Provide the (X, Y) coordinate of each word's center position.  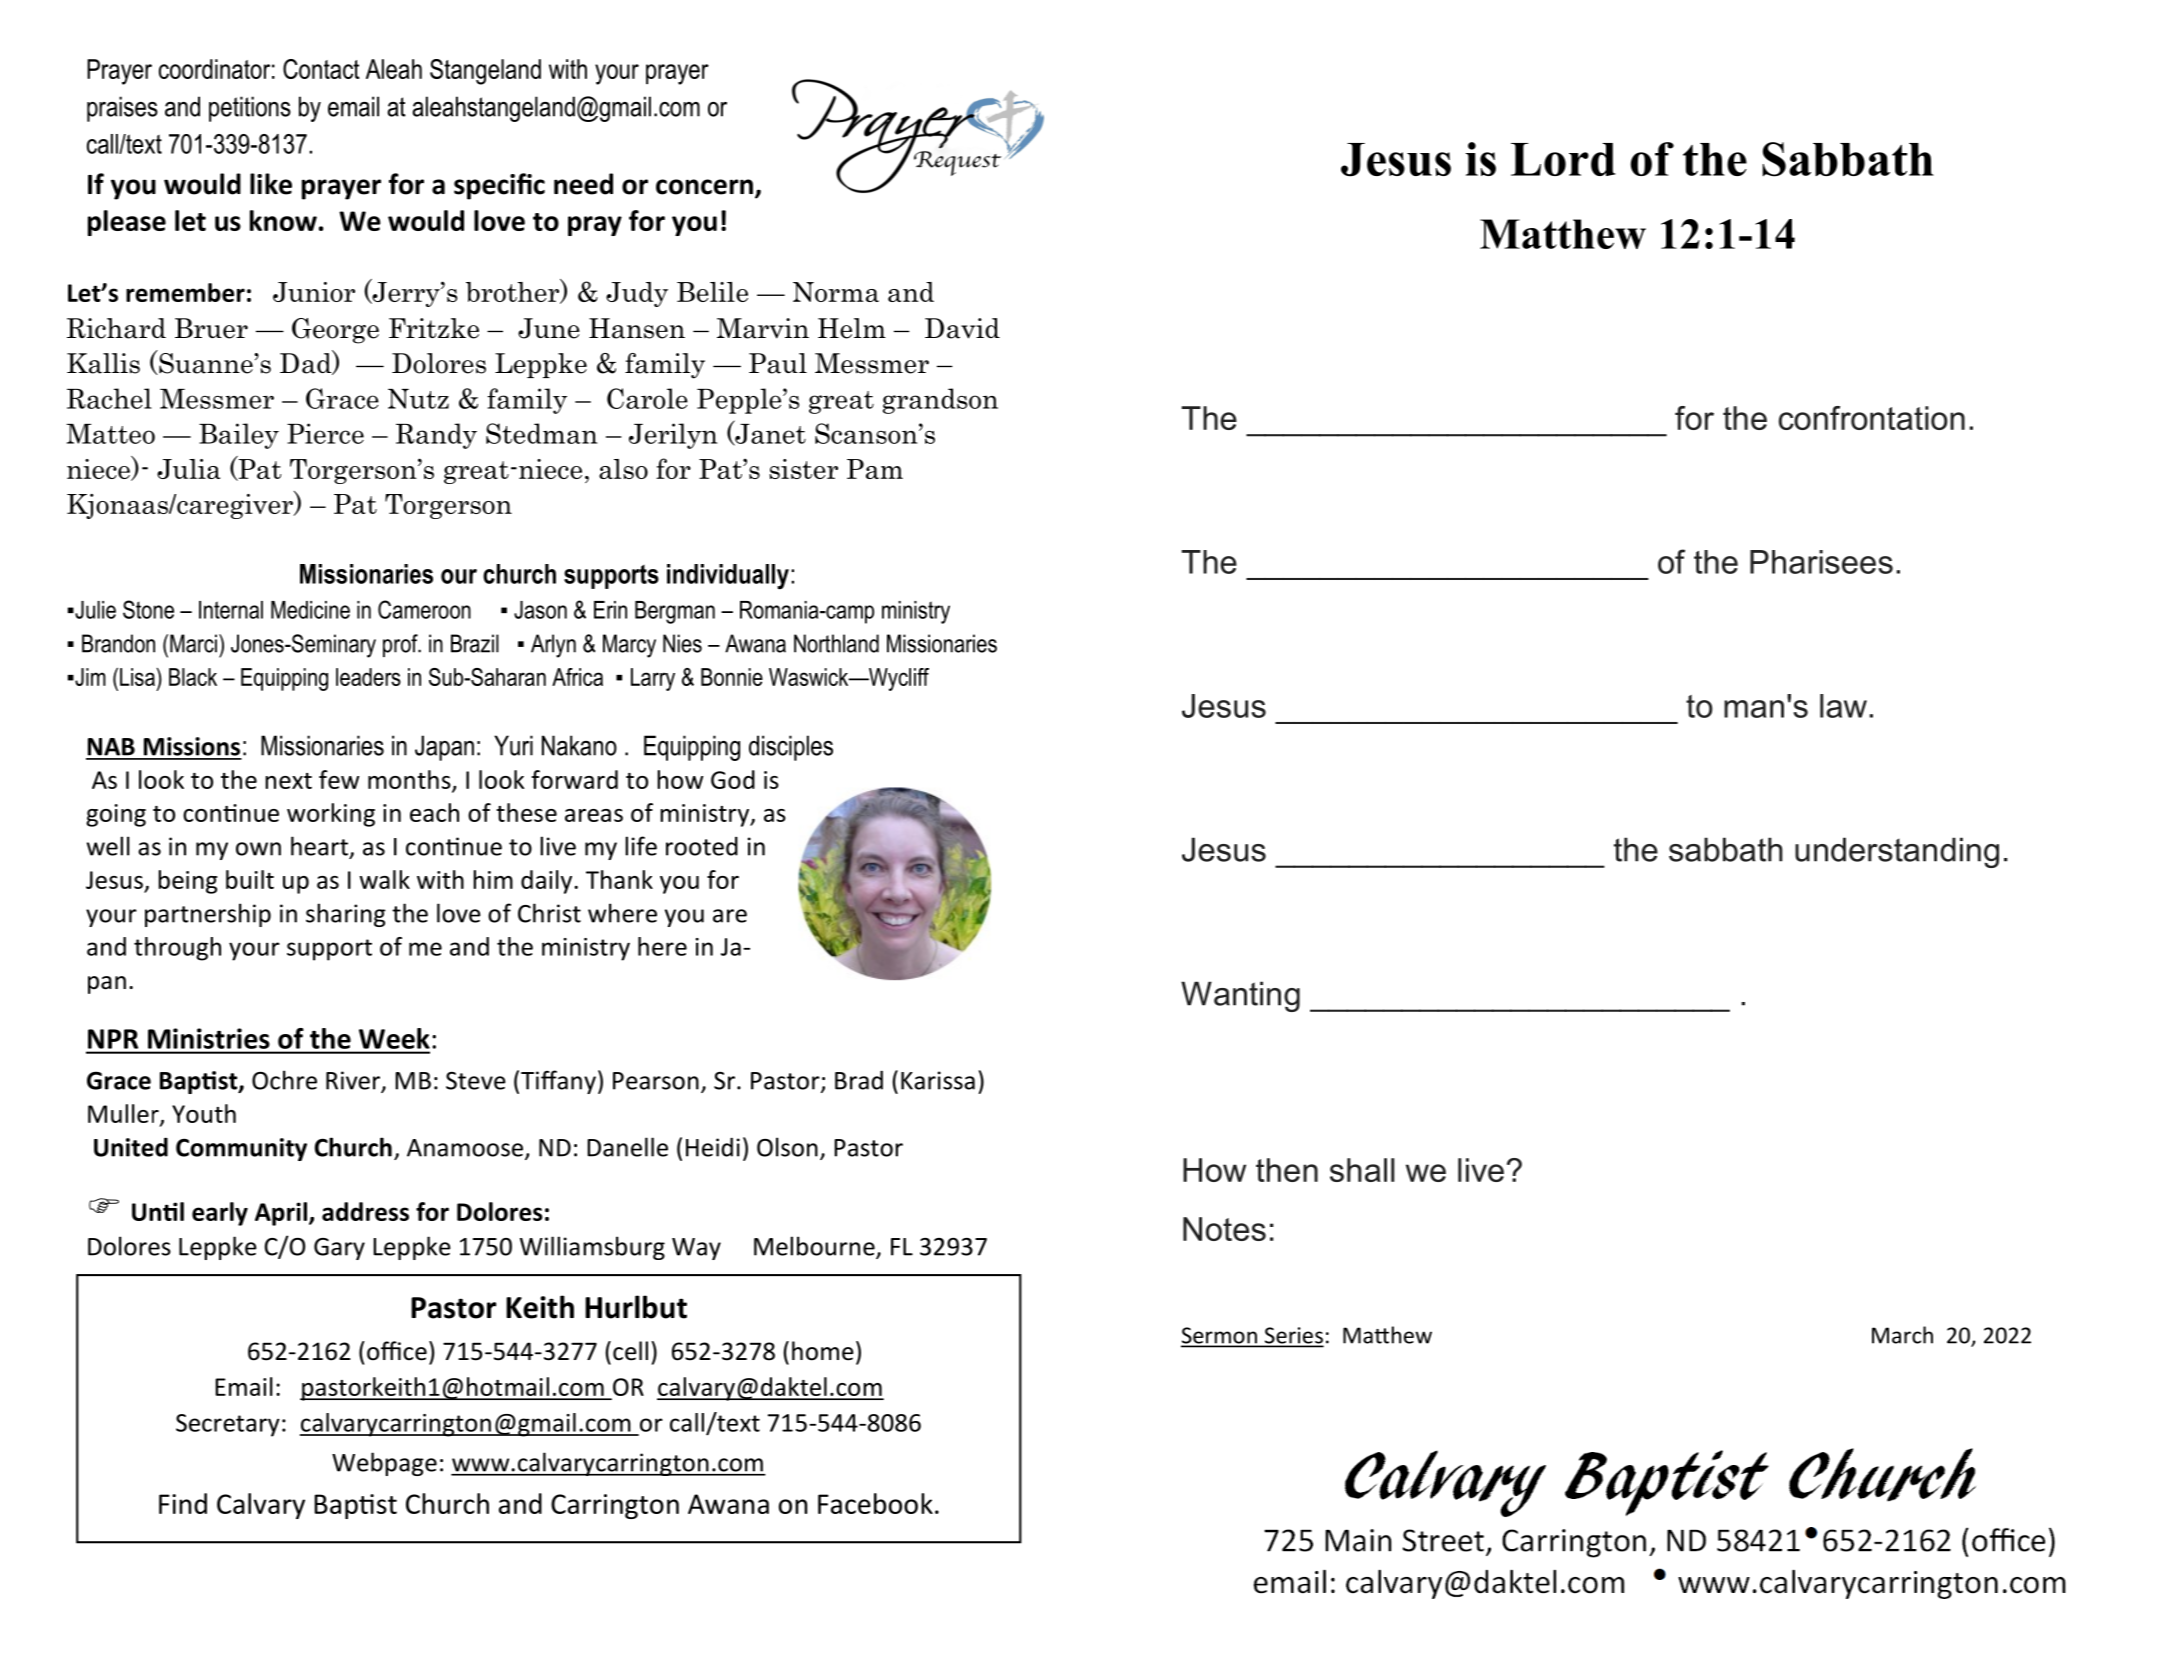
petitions (250, 109)
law (1843, 706)
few (339, 779)
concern (704, 187)
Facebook (875, 1503)
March (1902, 1335)
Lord (1563, 159)
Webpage (384, 1464)
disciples (791, 748)
